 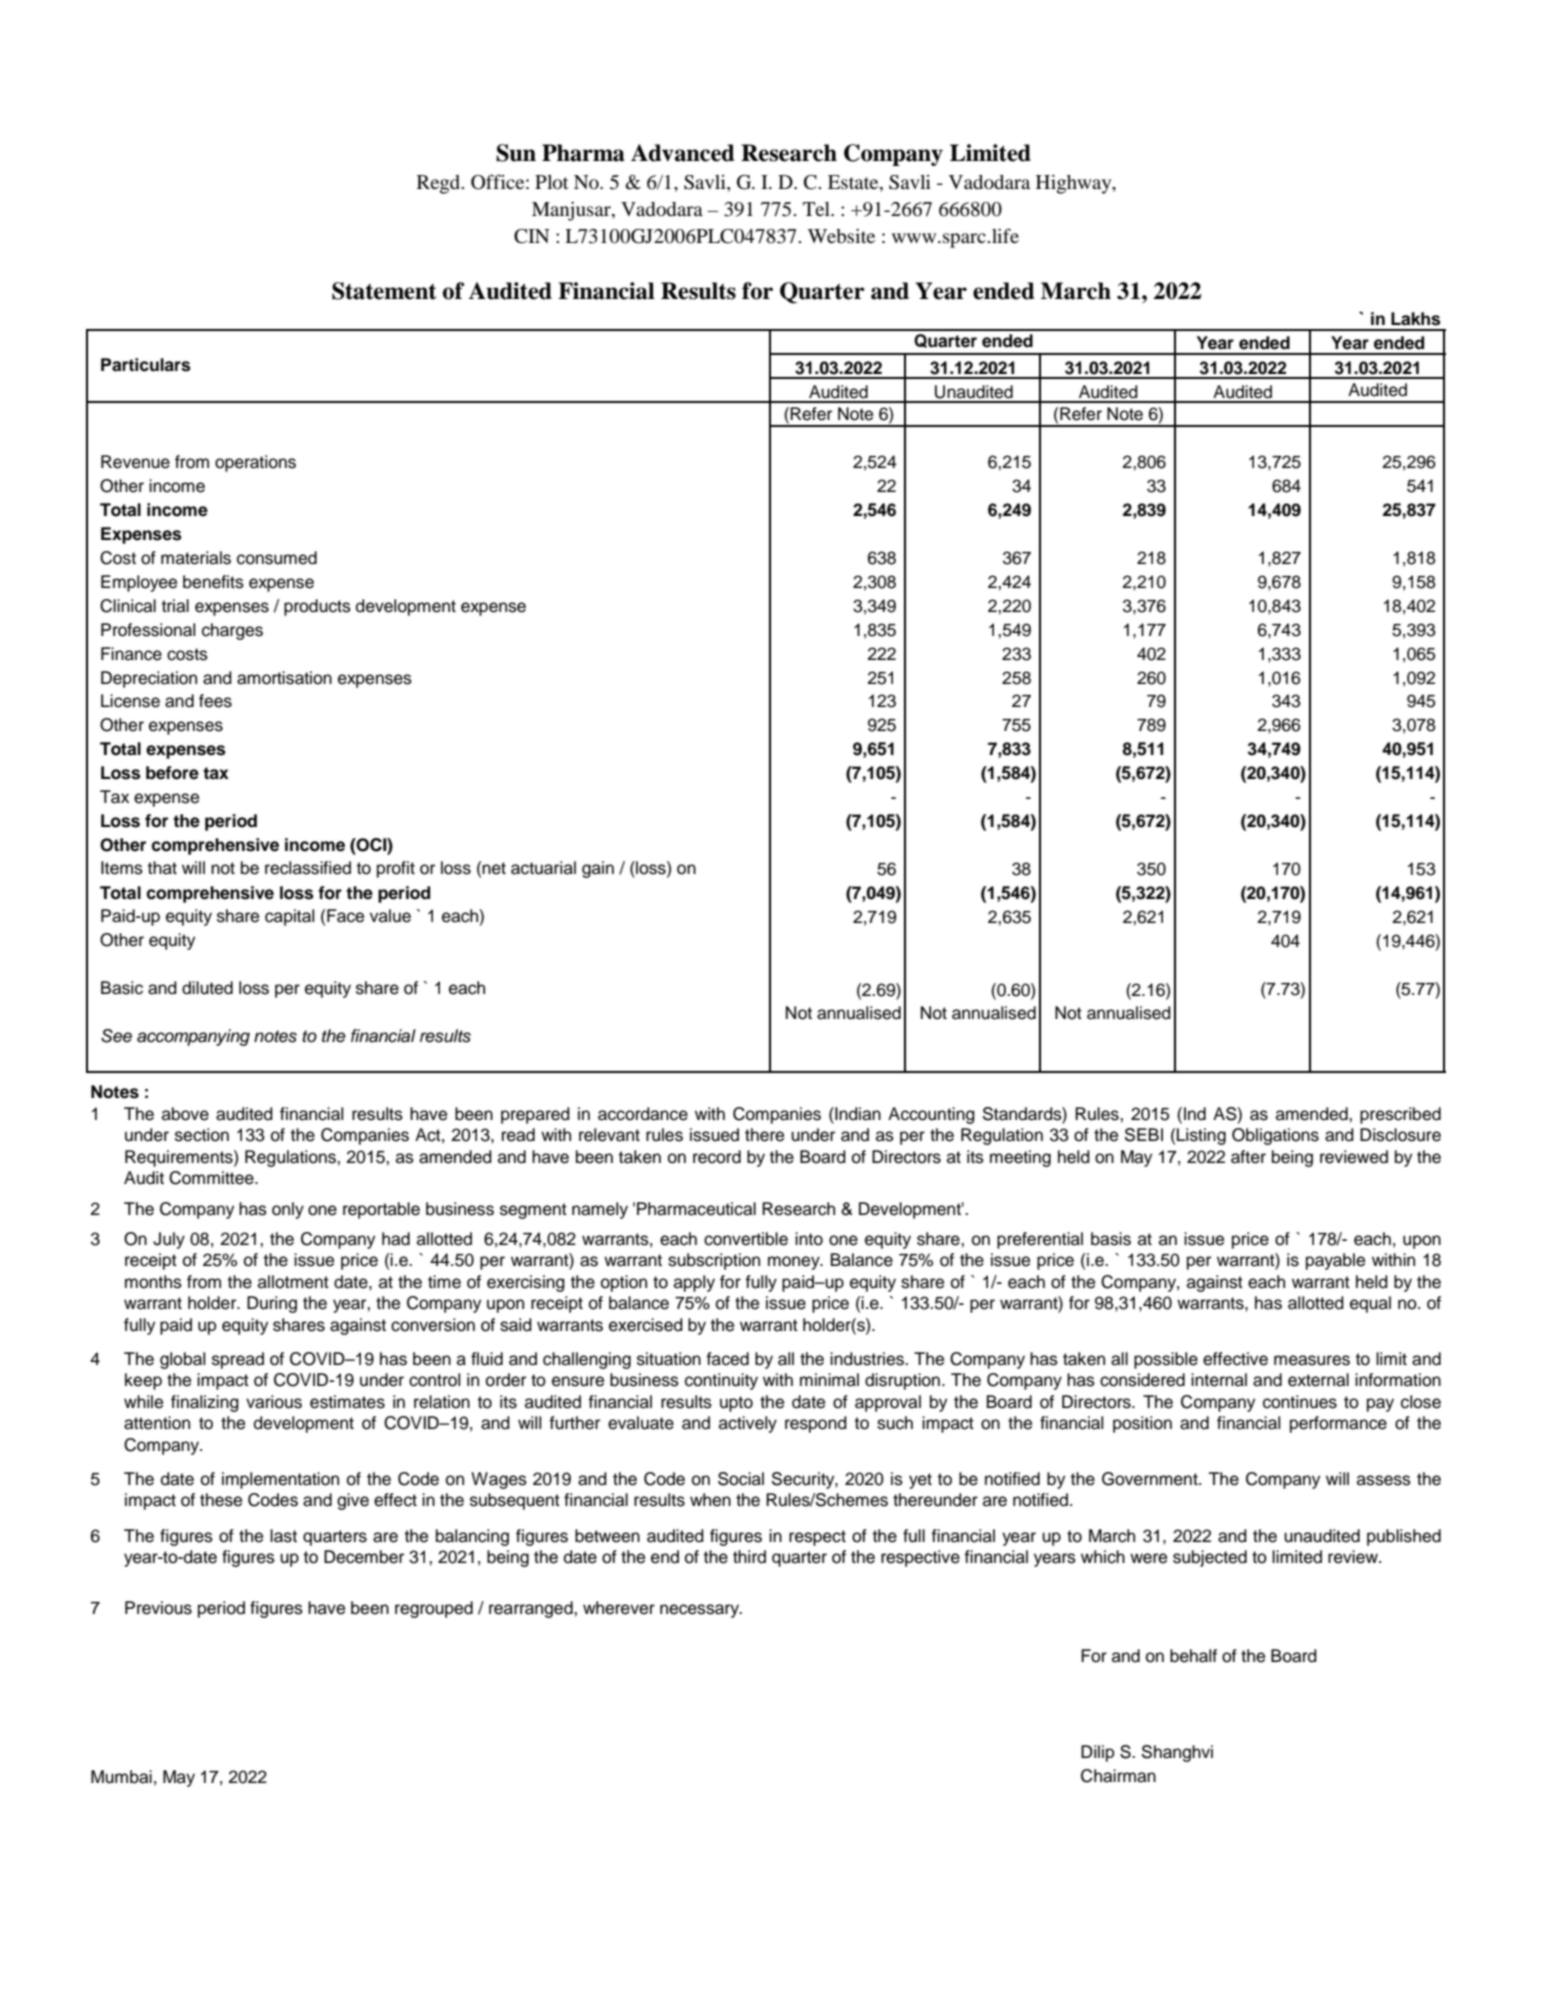 I want to click on Lakhs, so click(x=1416, y=319).
